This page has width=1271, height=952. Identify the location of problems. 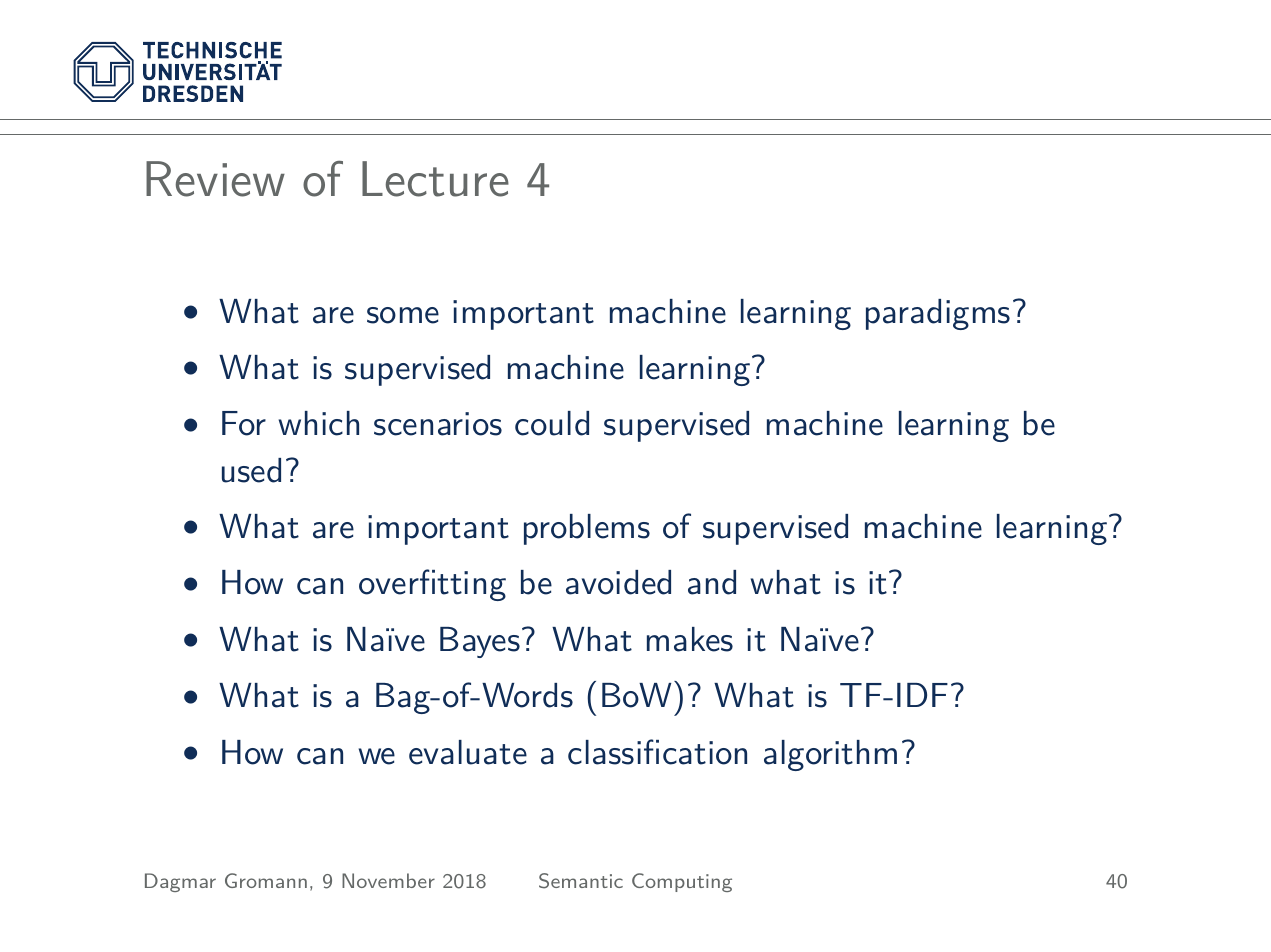
(587, 529).
